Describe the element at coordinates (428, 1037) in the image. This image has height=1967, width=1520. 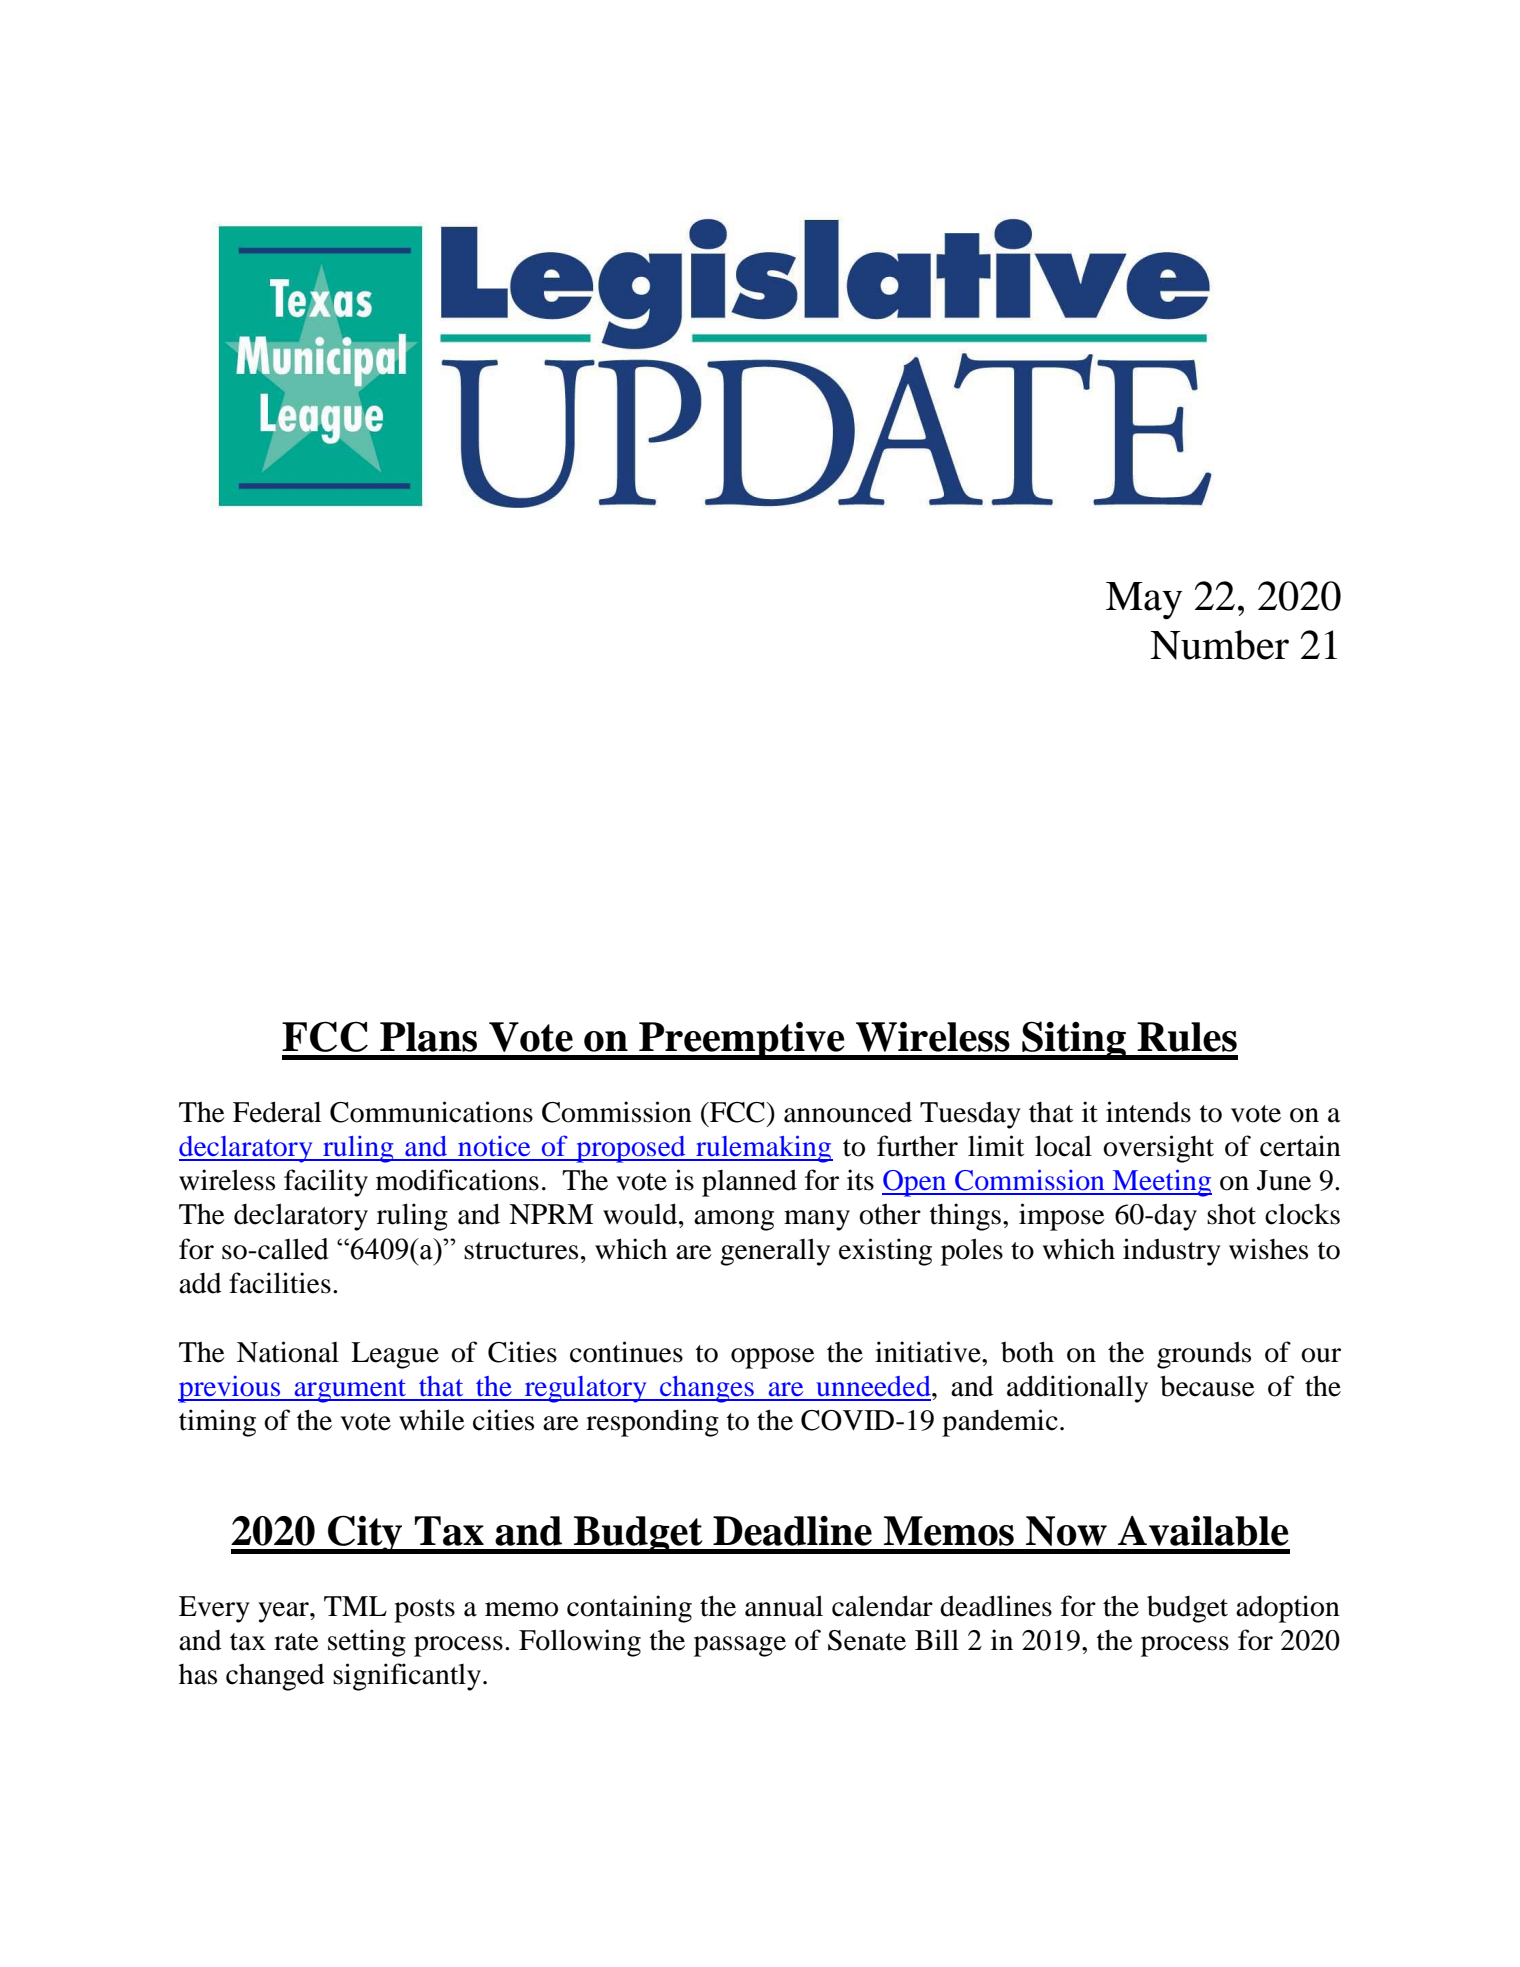
I see `Plans` at that location.
